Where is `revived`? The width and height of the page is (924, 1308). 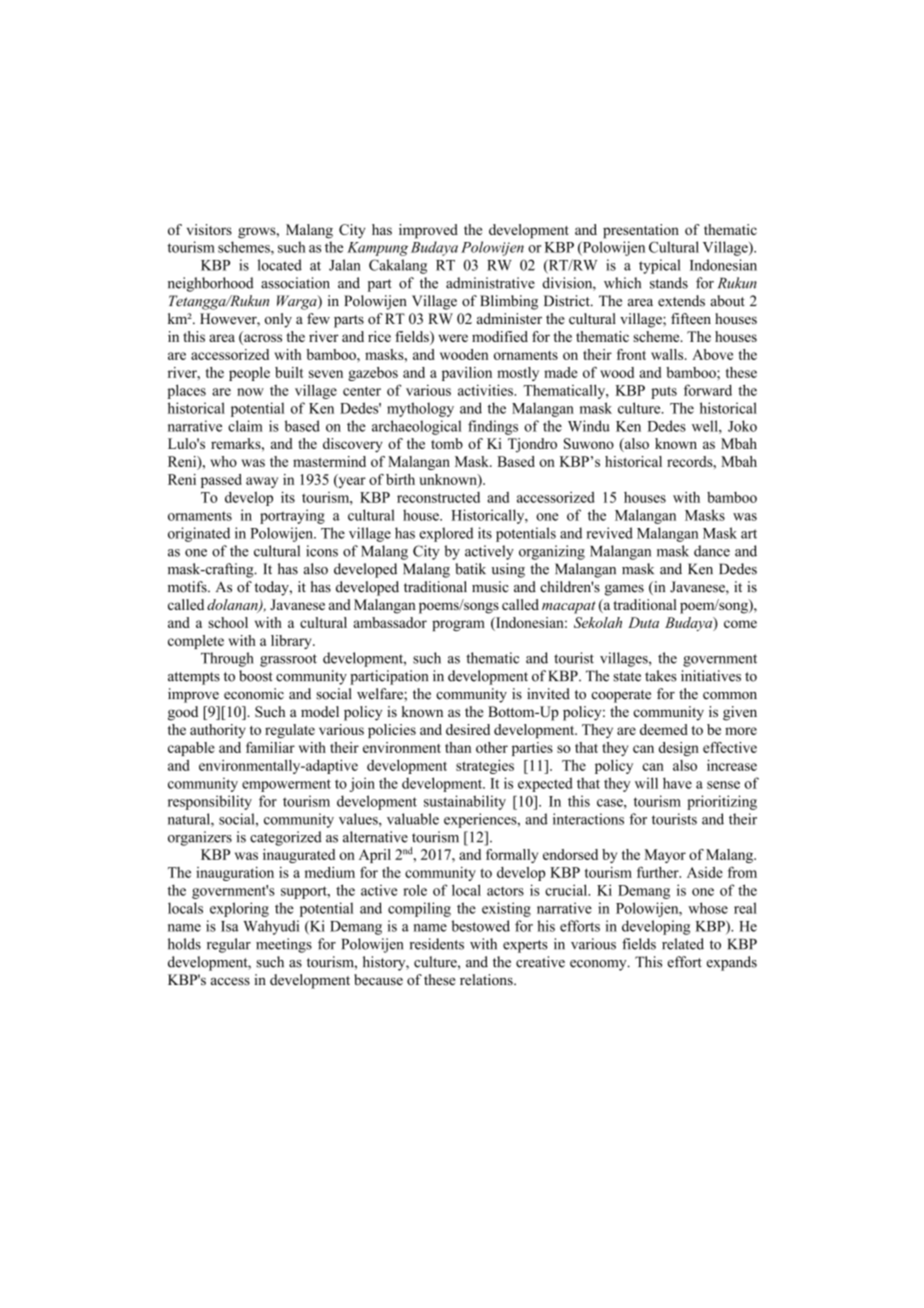 revived is located at coordinates (609, 533).
